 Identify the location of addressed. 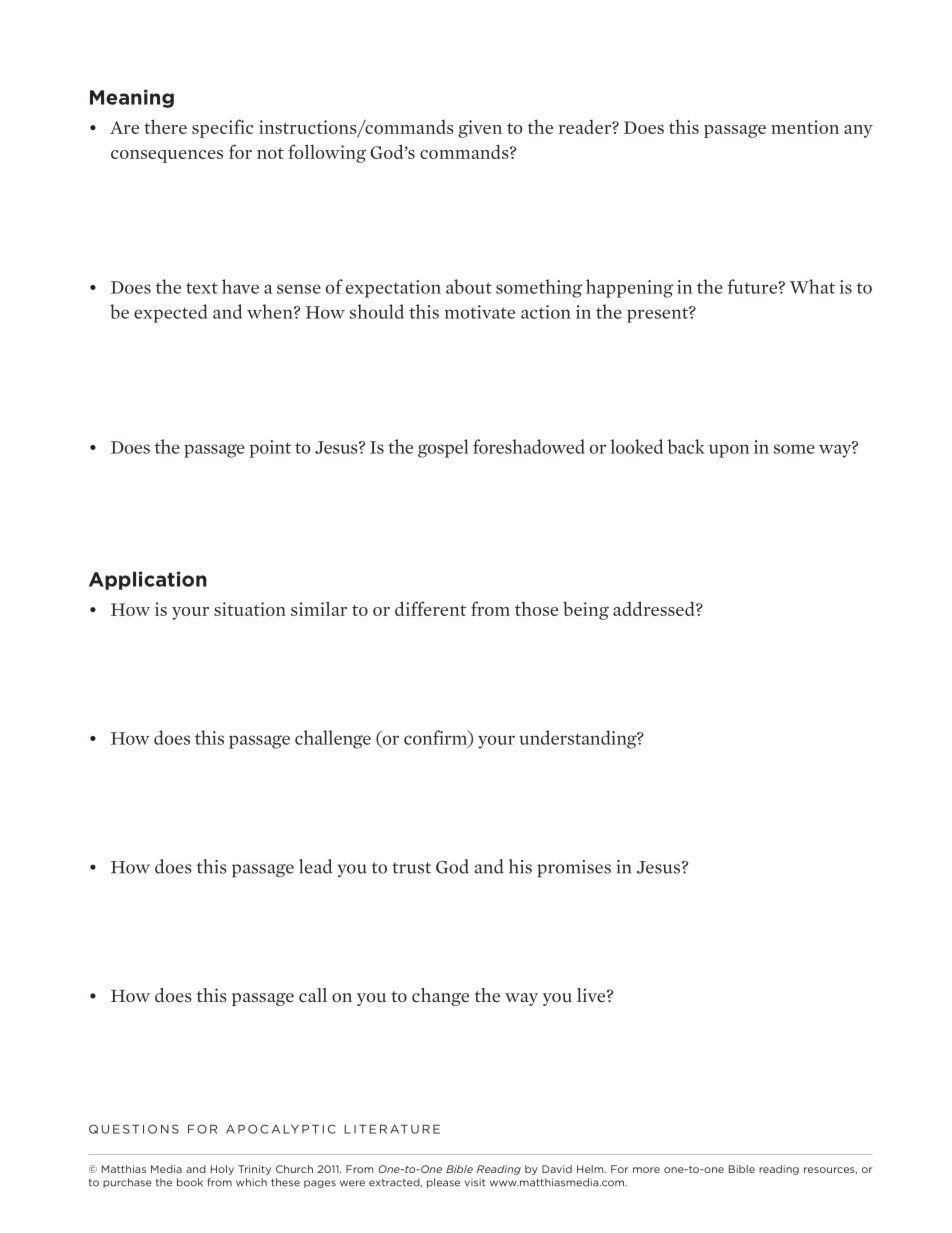
(655, 608).
